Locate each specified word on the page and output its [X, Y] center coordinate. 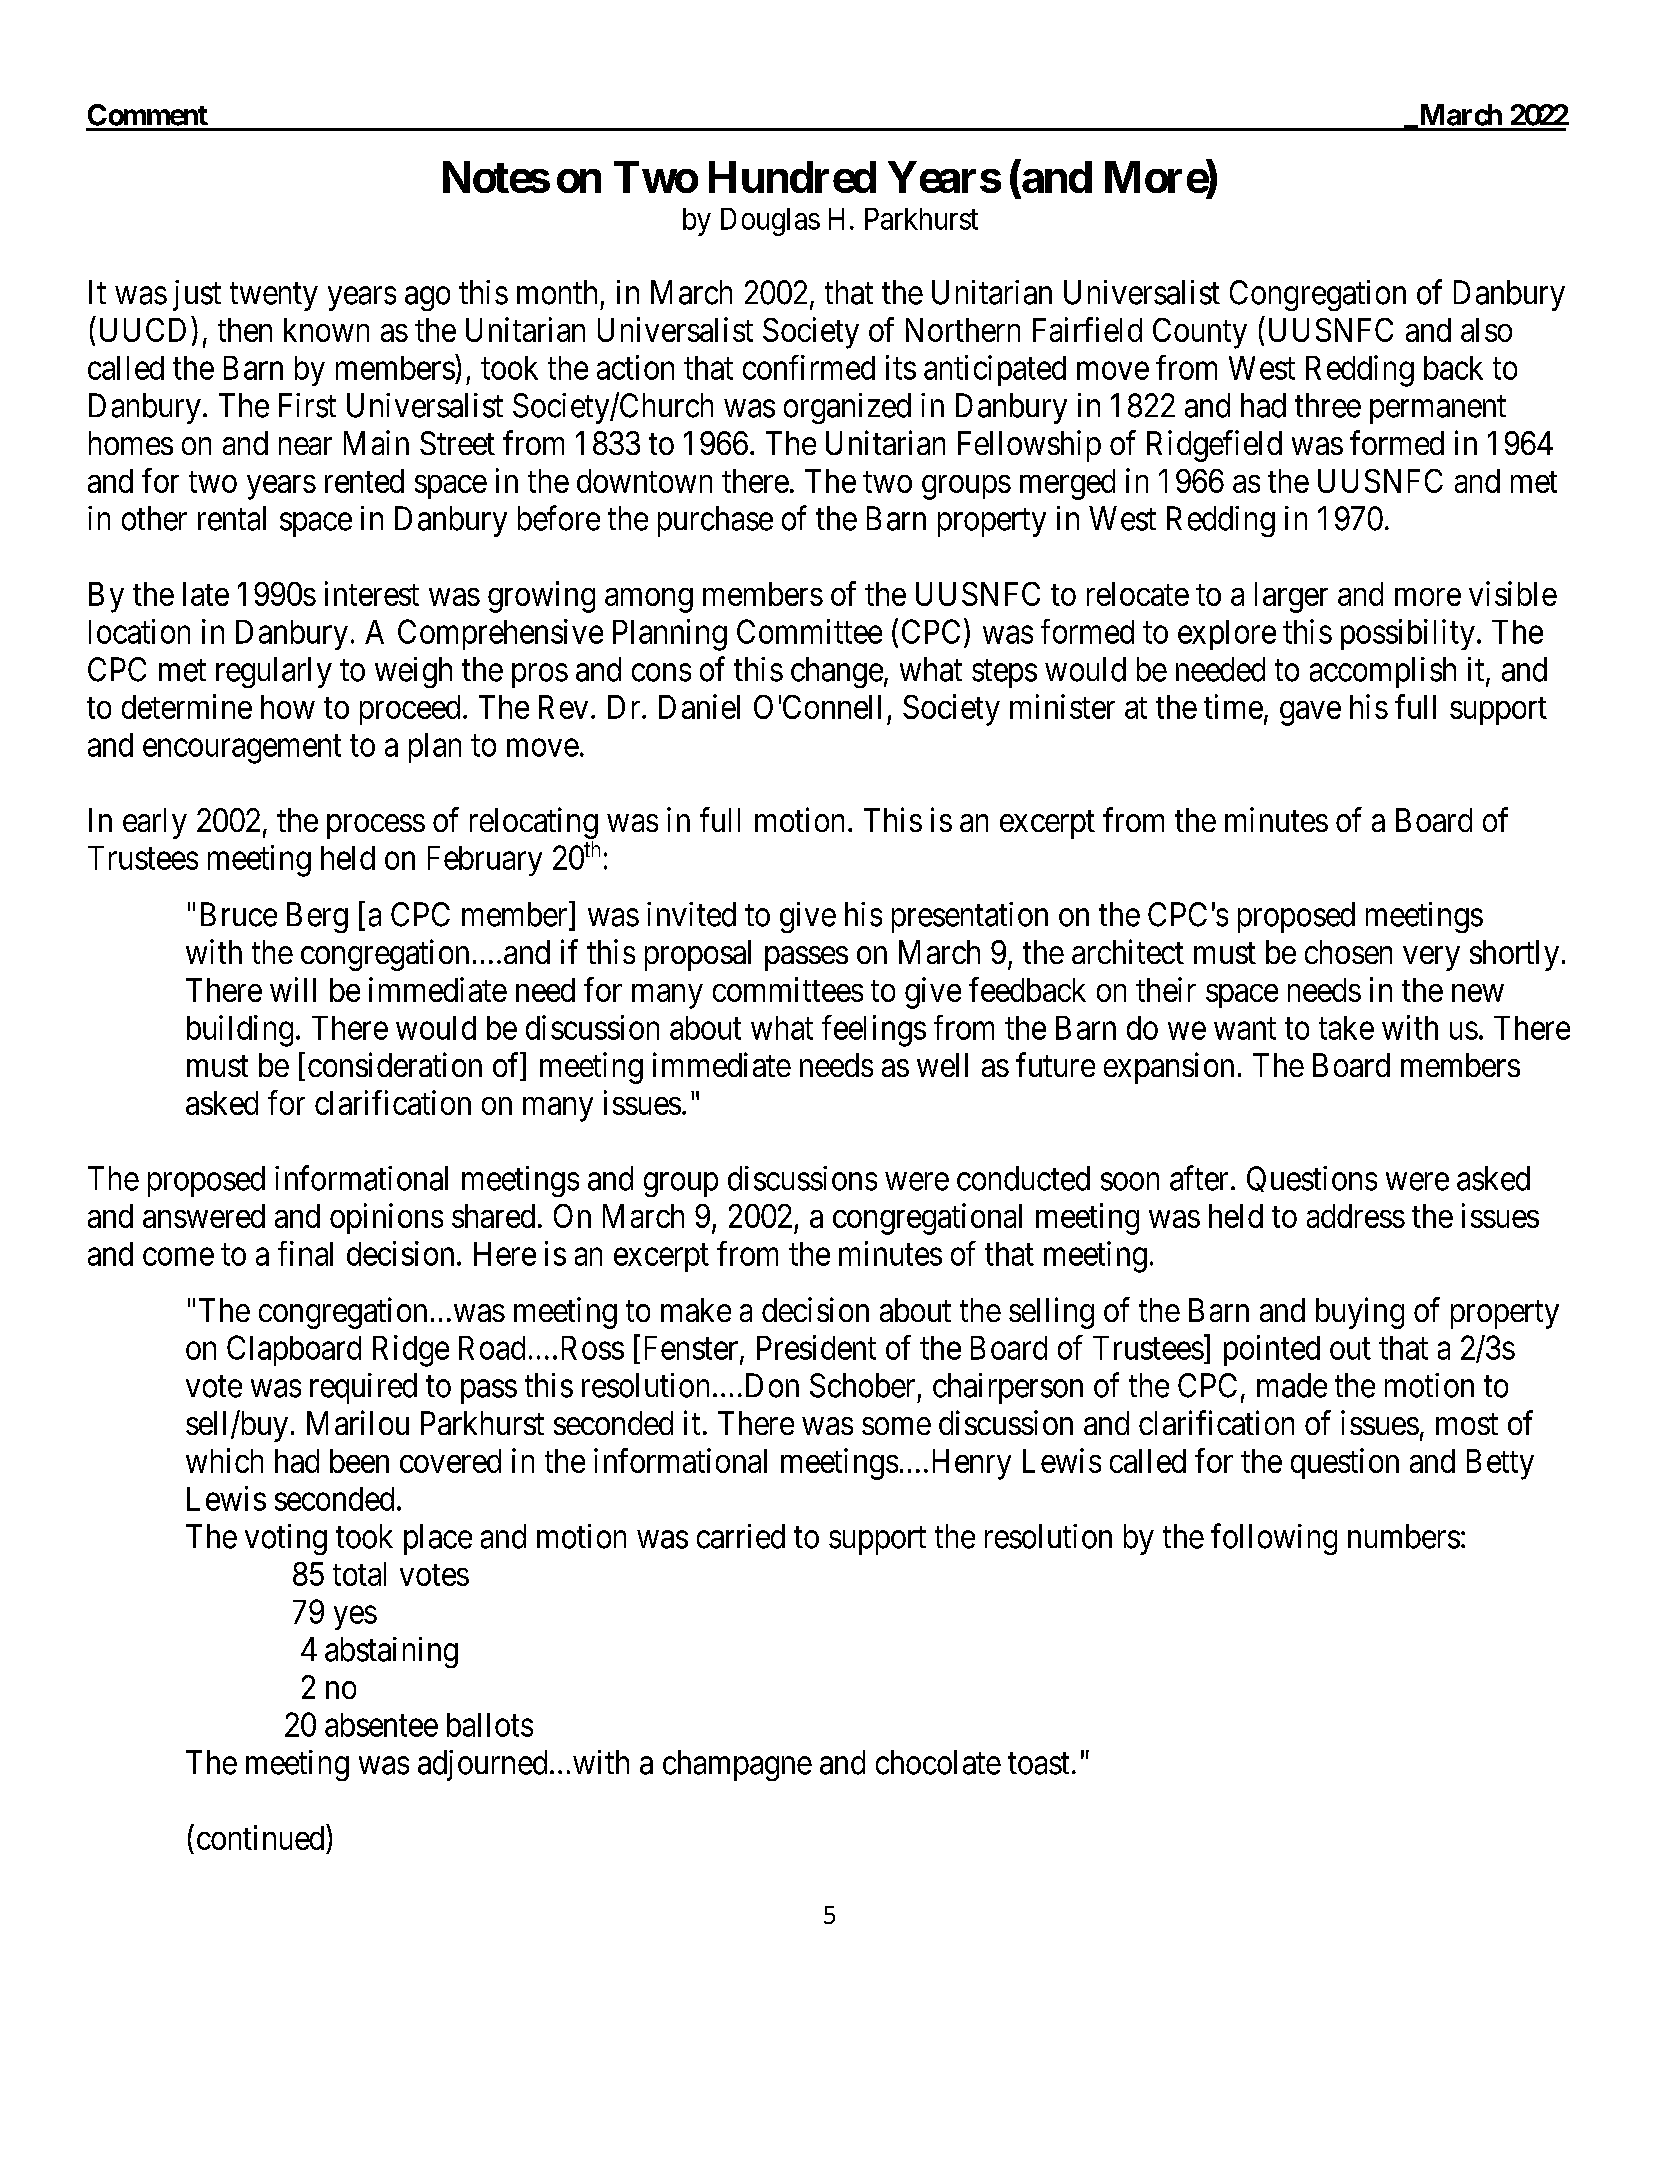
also [1486, 330]
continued [260, 1837]
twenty [274, 297]
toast [1038, 1764]
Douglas [770, 222]
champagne [737, 1765]
